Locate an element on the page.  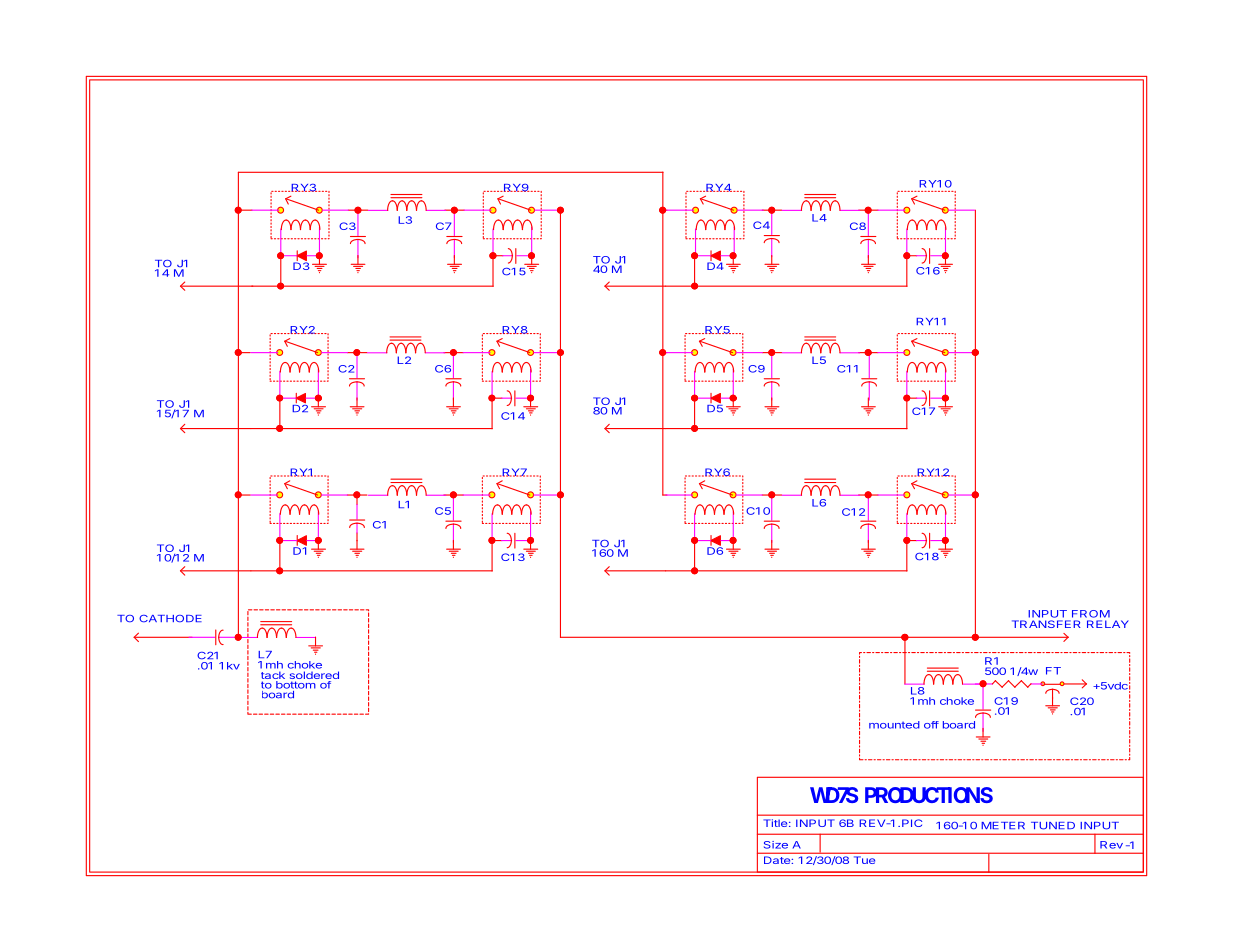
off is located at coordinates (931, 725).
